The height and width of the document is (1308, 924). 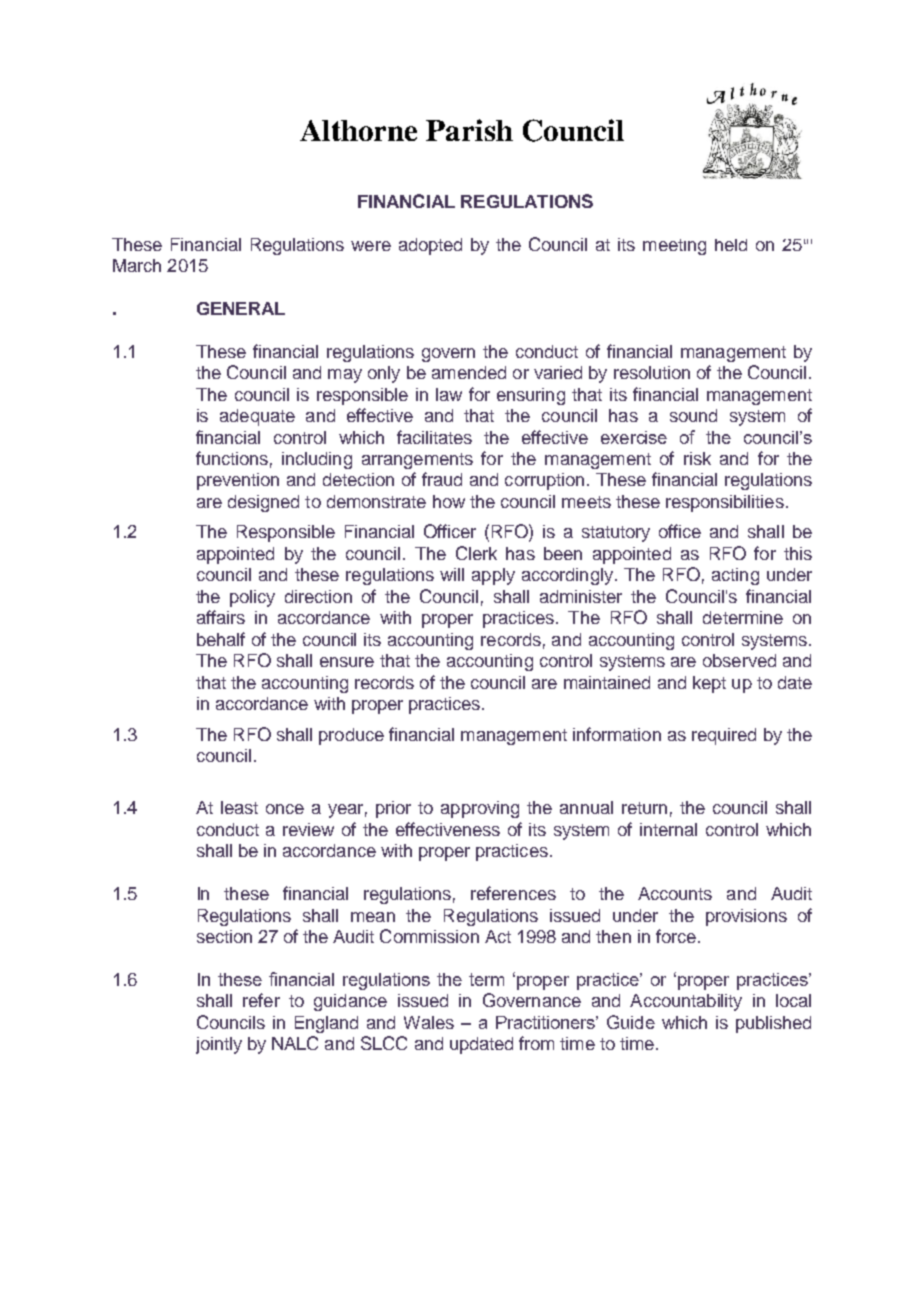 I want to click on policy, so click(x=252, y=598).
